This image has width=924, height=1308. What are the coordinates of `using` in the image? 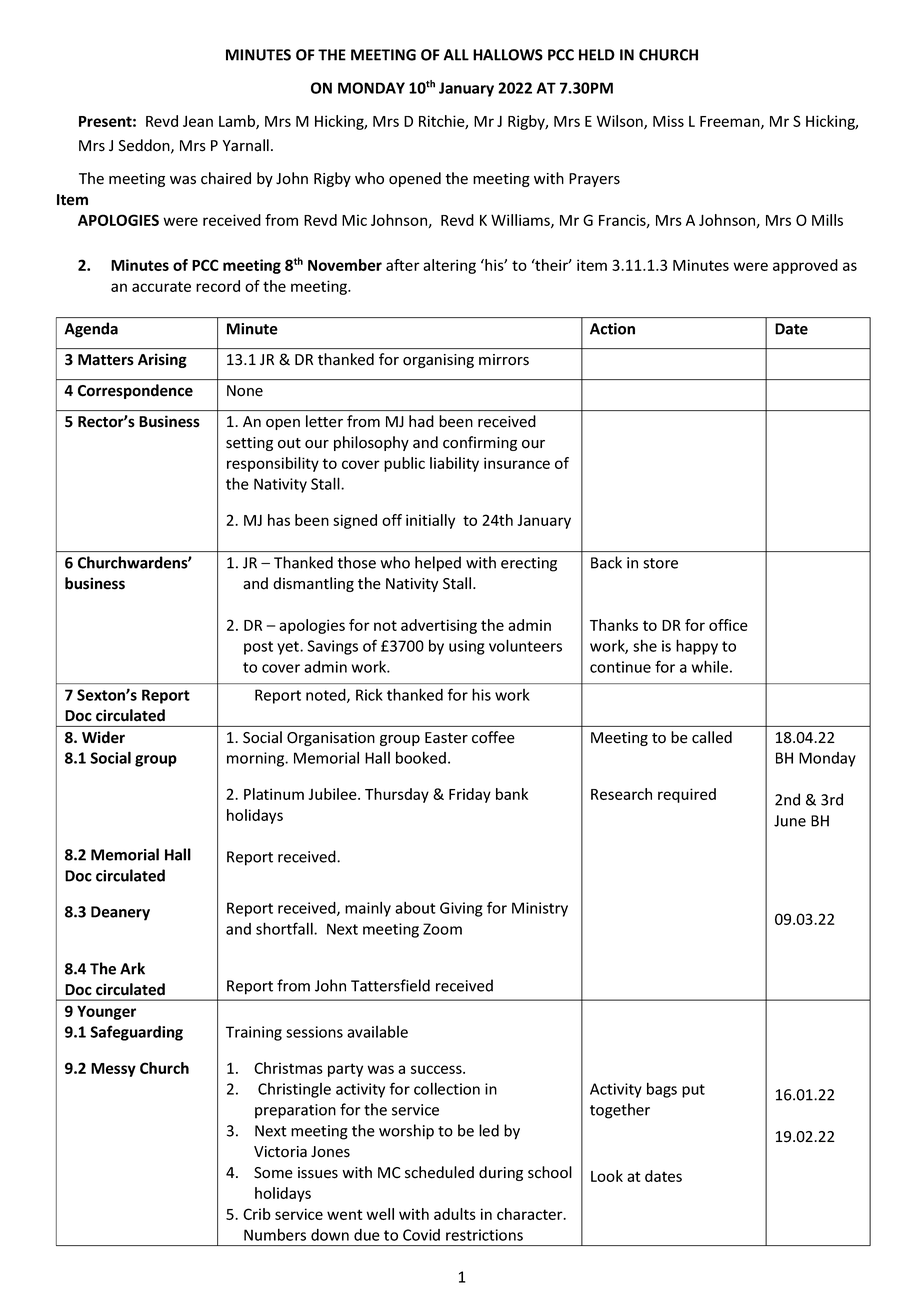 It's located at (467, 647).
